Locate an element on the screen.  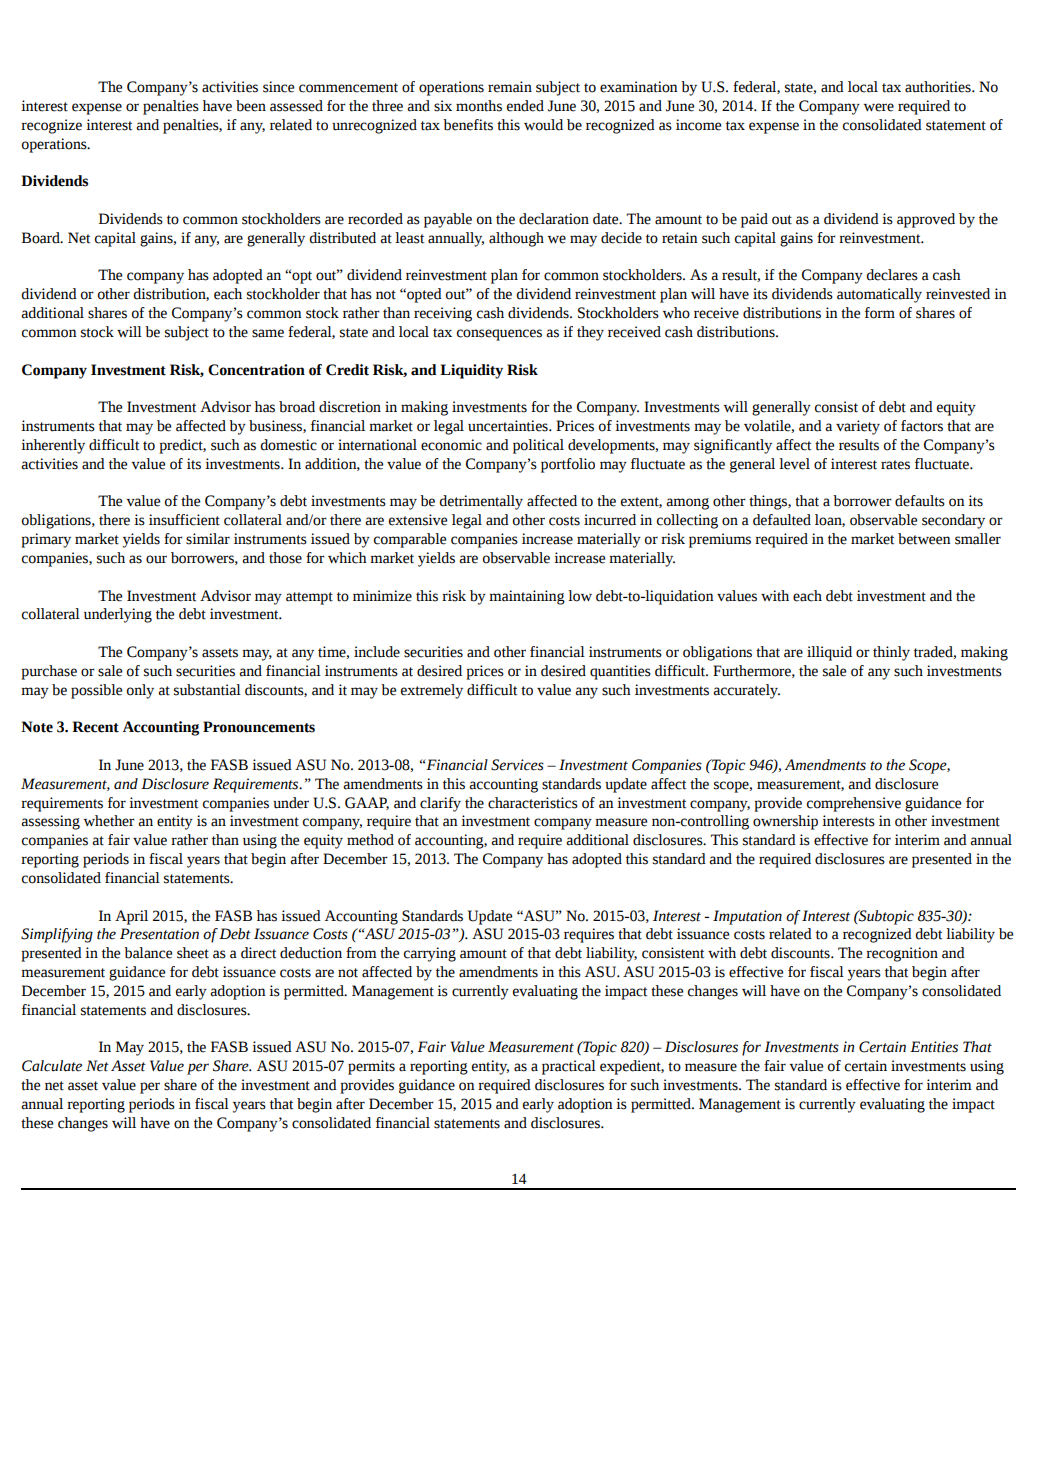
consequences is located at coordinates (499, 335).
